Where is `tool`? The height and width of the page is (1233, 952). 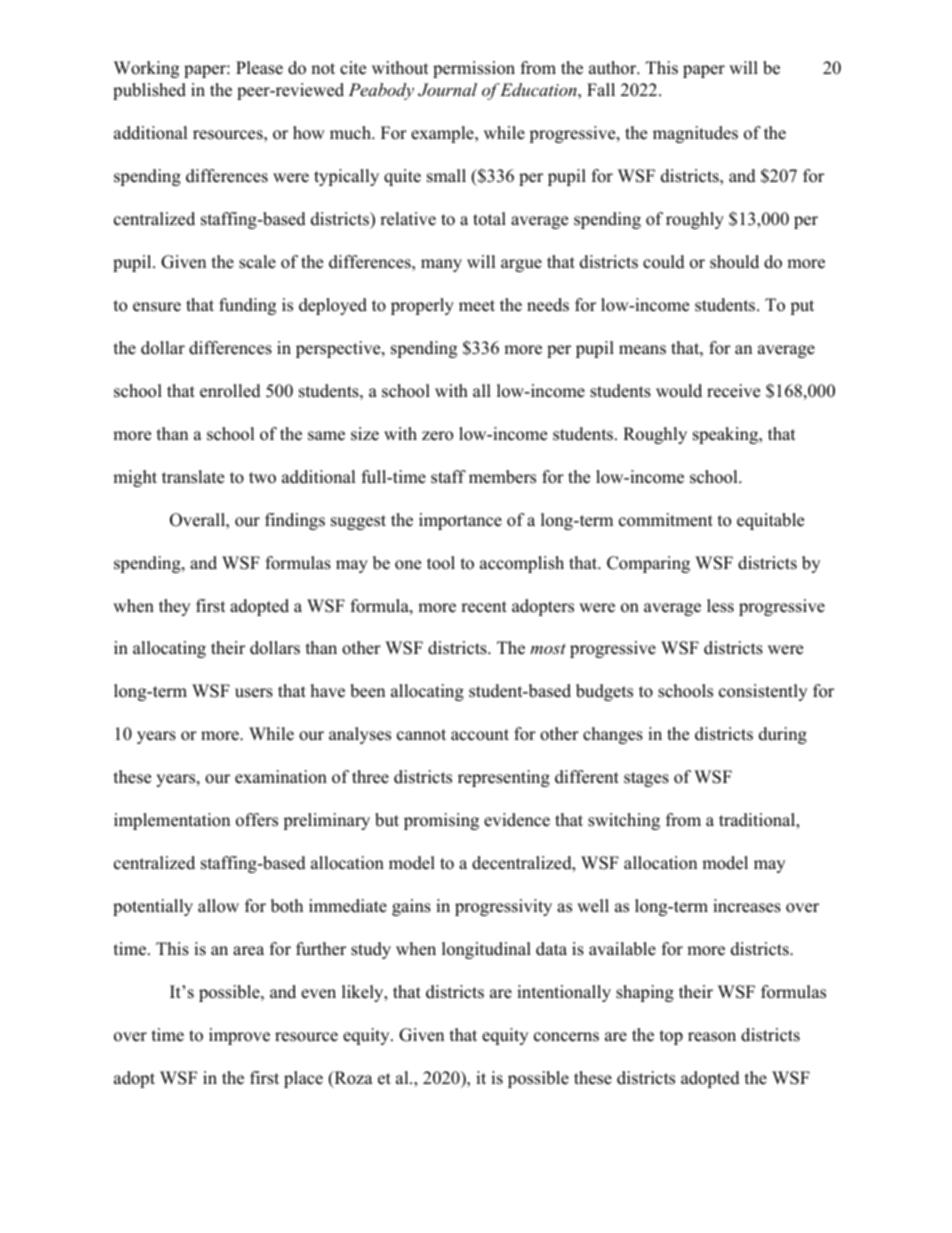 tool is located at coordinates (441, 563).
